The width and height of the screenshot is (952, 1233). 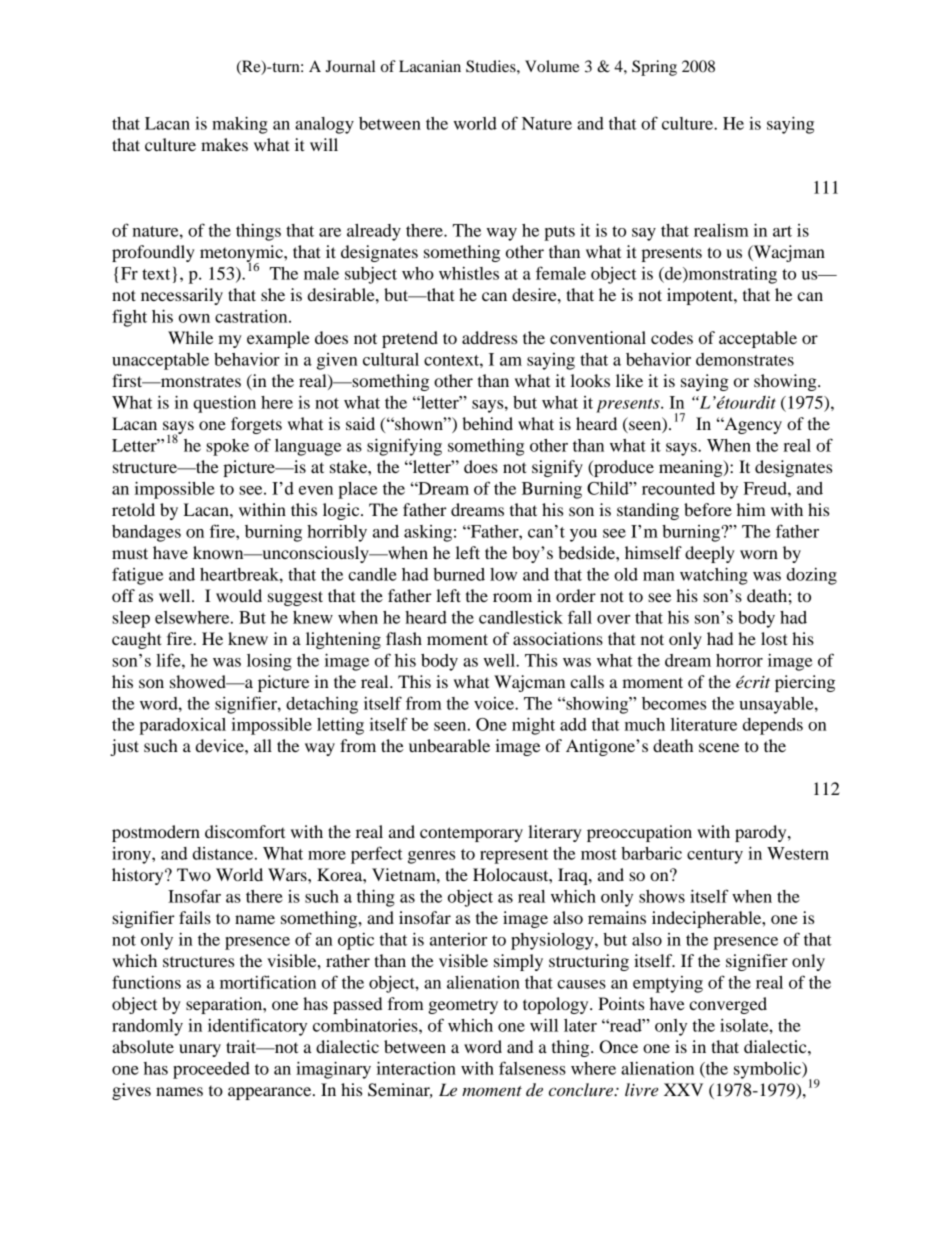 I want to click on Studies, so click(x=492, y=66).
